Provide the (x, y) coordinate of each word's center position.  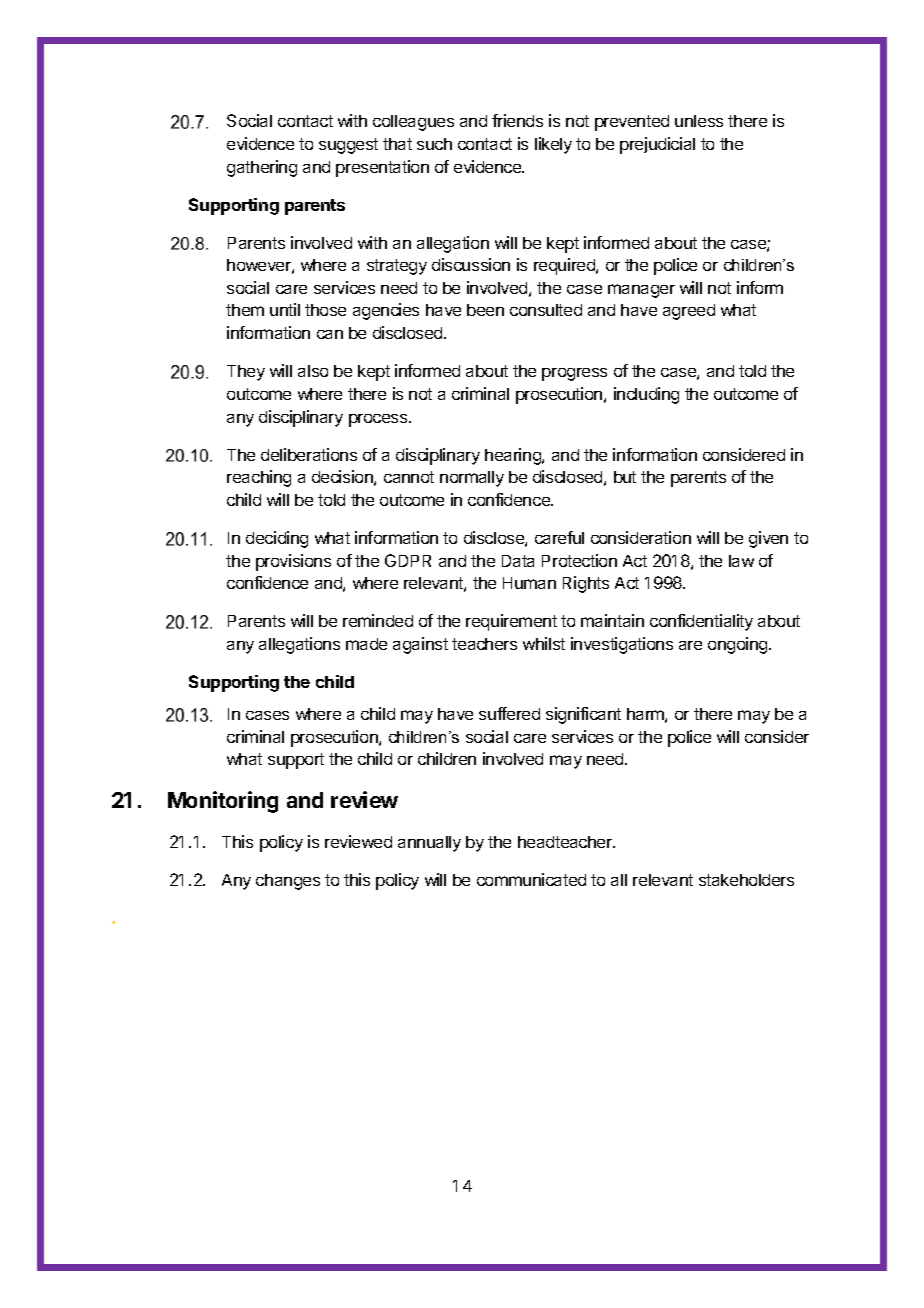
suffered (509, 713)
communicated (531, 879)
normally (472, 479)
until (285, 309)
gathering (262, 168)
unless (699, 121)
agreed (689, 312)
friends (517, 120)
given (768, 539)
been (485, 310)
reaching (259, 478)
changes (288, 882)
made (366, 644)
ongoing (739, 645)
